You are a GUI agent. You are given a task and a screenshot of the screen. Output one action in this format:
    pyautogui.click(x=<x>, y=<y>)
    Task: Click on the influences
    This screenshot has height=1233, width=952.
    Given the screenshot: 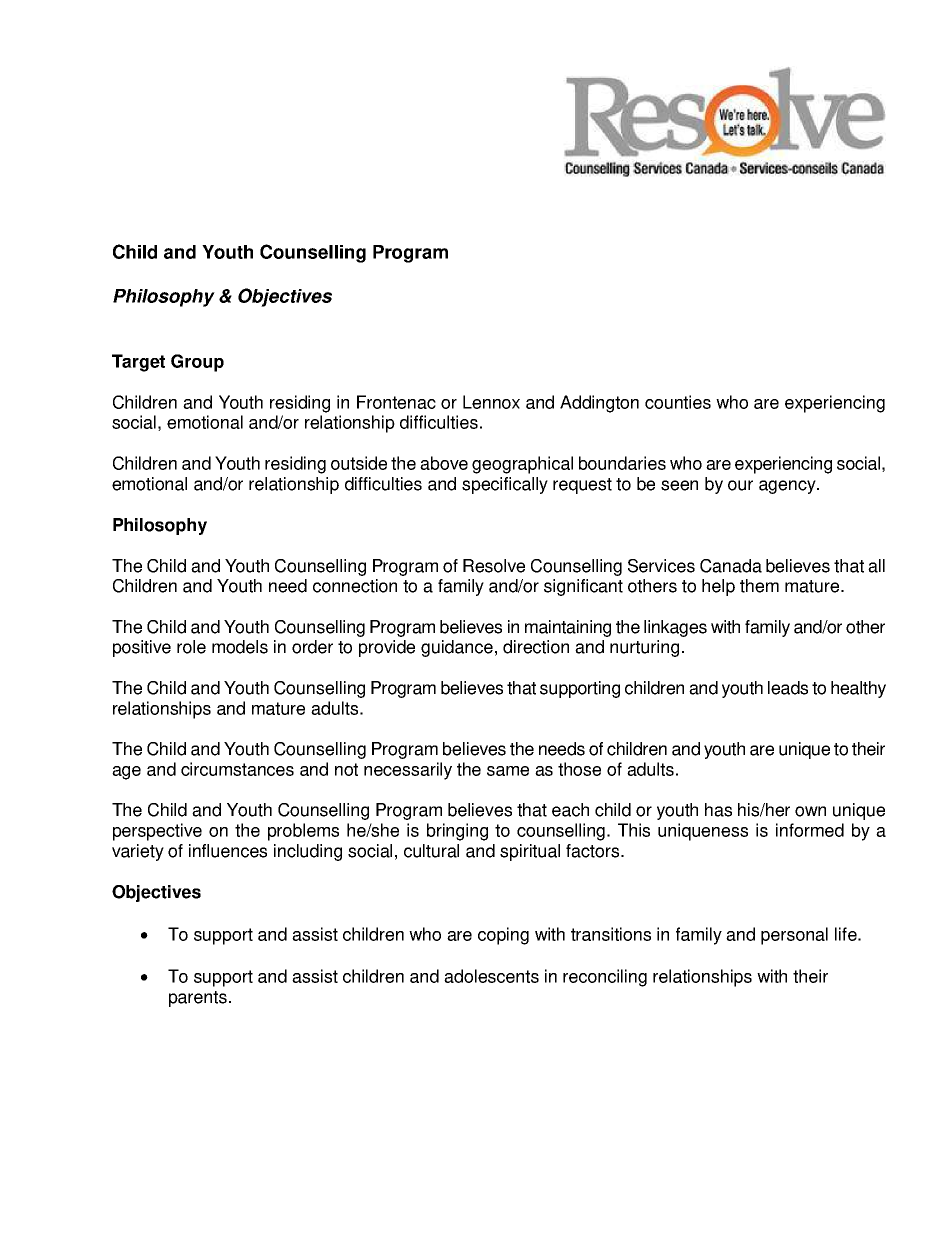 What is the action you would take?
    pyautogui.click(x=228, y=851)
